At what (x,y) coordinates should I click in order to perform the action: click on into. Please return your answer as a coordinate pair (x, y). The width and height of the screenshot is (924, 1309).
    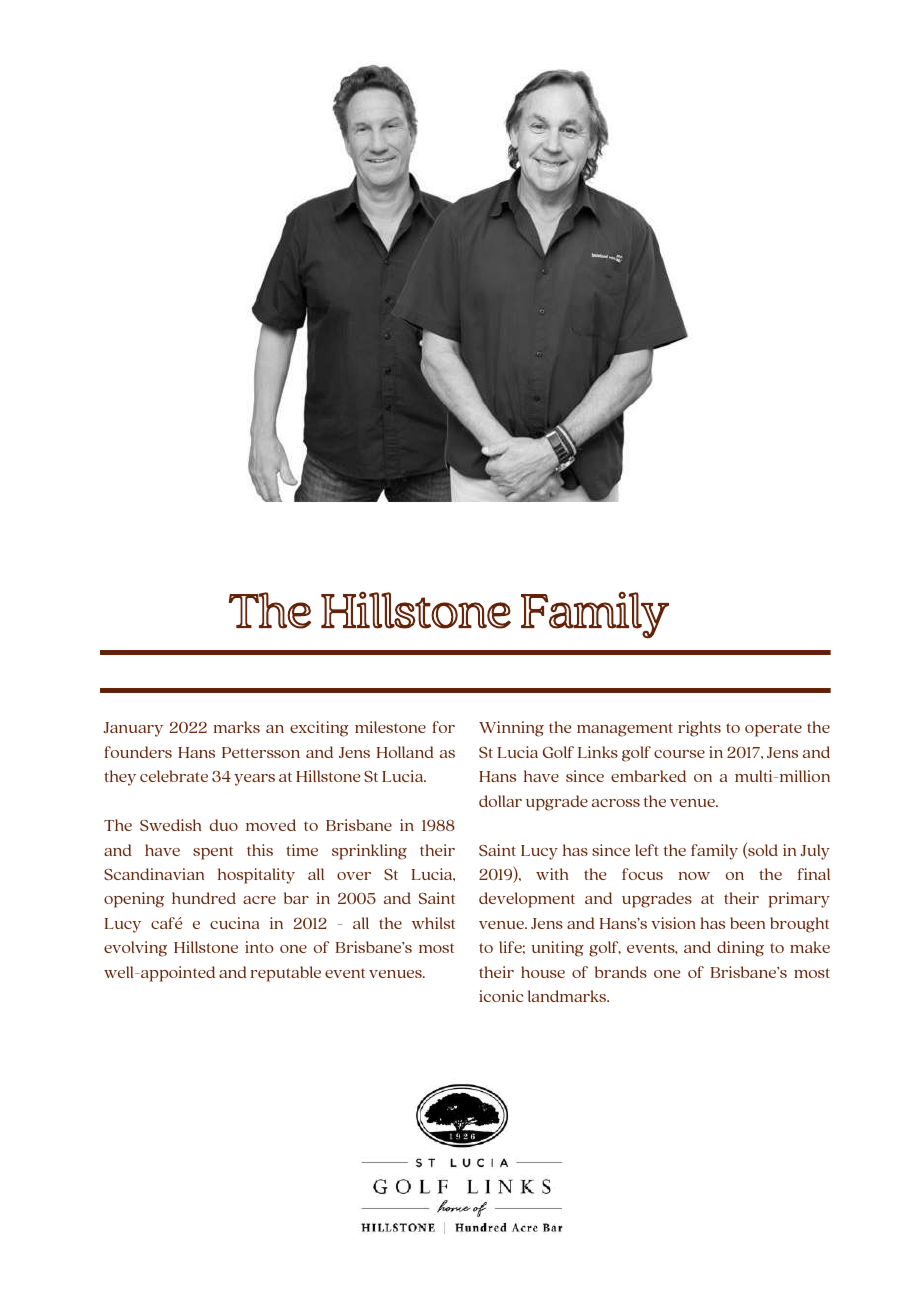
    Looking at the image, I should click on (259, 947).
